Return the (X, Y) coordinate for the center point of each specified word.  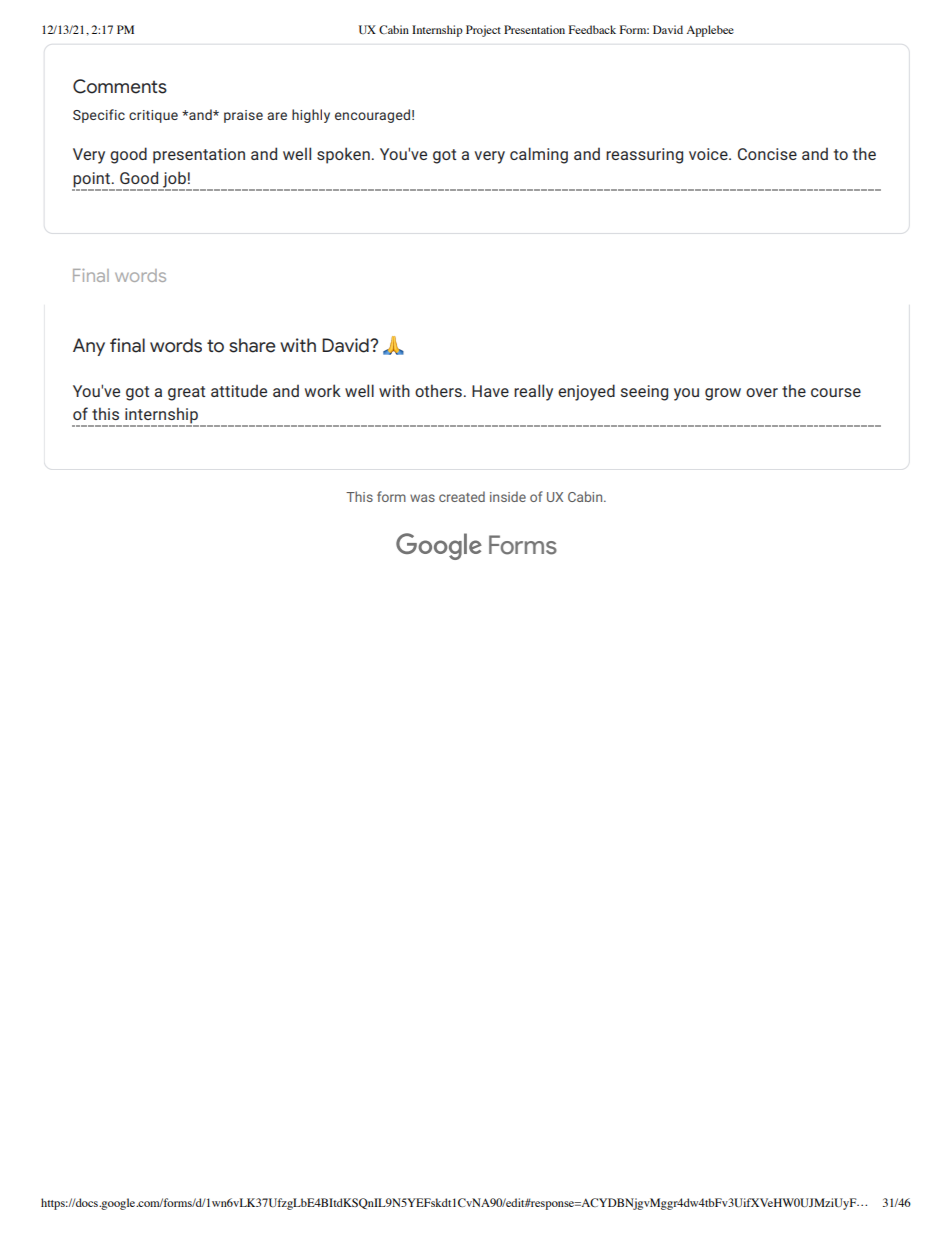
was (422, 498)
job (174, 180)
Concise (767, 154)
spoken (343, 155)
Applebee (710, 31)
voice (709, 154)
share (252, 345)
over (762, 392)
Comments (120, 86)
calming (539, 155)
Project (483, 31)
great (186, 393)
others (438, 390)
